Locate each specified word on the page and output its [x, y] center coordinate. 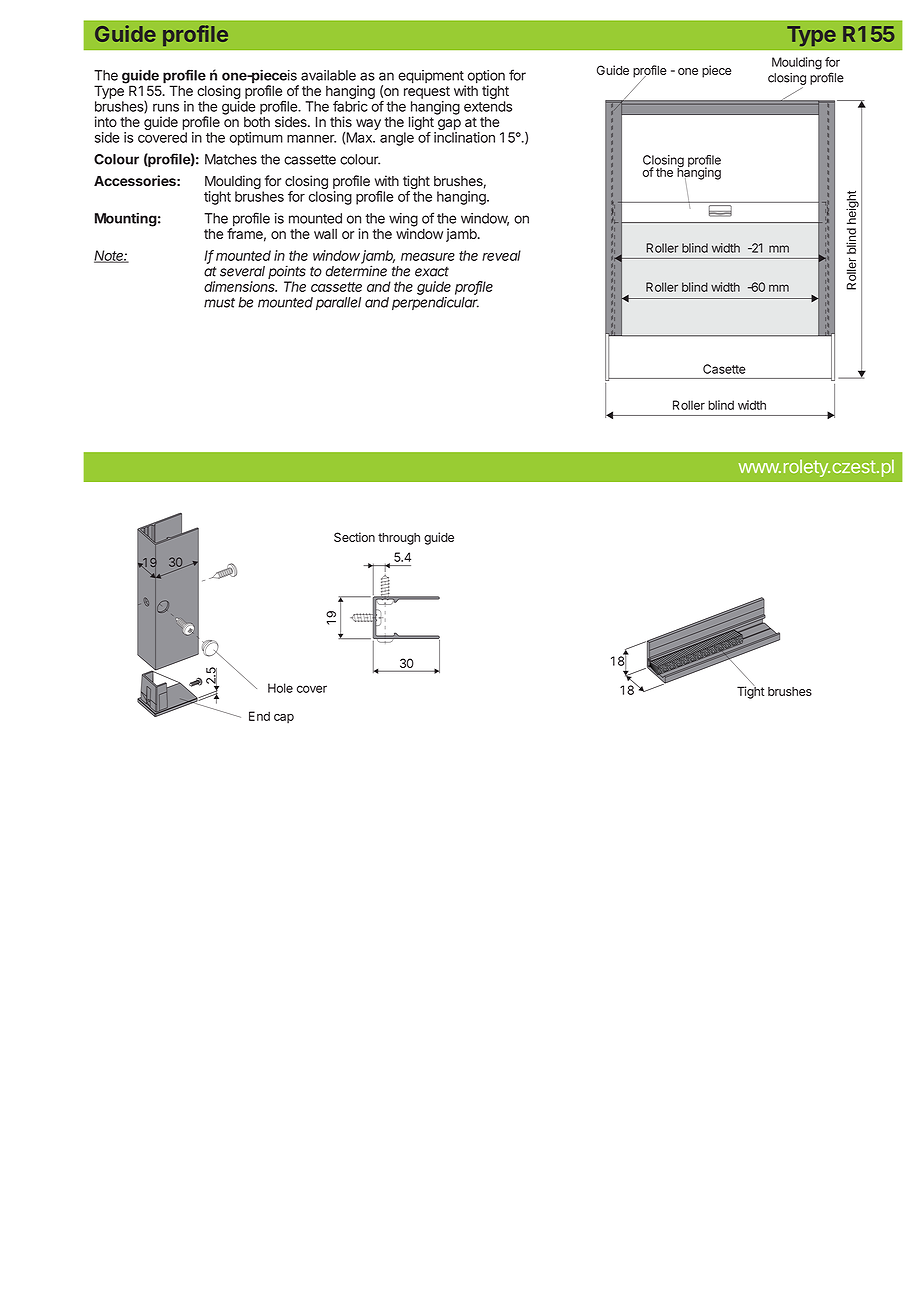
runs [166, 107]
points [287, 273]
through [399, 539]
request [427, 92]
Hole [280, 688]
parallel [338, 303]
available [328, 75]
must [219, 303]
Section [354, 537]
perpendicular [435, 303]
